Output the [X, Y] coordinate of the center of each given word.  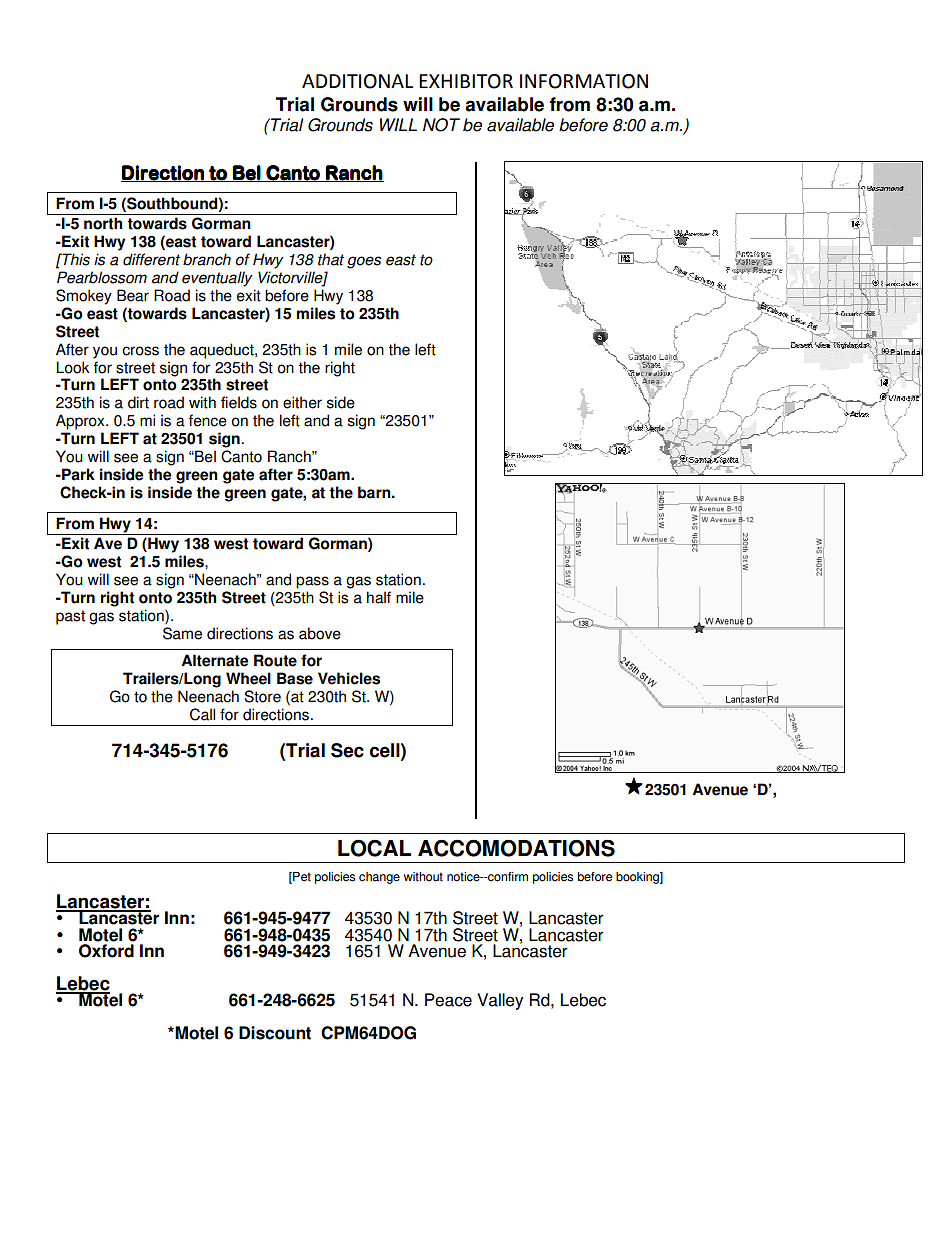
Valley [500, 1001]
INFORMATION [584, 81]
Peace [448, 1000]
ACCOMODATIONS [516, 848]
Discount [275, 1033]
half [379, 597]
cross [140, 351]
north [103, 223]
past [70, 617]
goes [364, 262]
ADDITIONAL [357, 81]
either [302, 402]
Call [202, 714]
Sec [347, 750]
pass [312, 582]
